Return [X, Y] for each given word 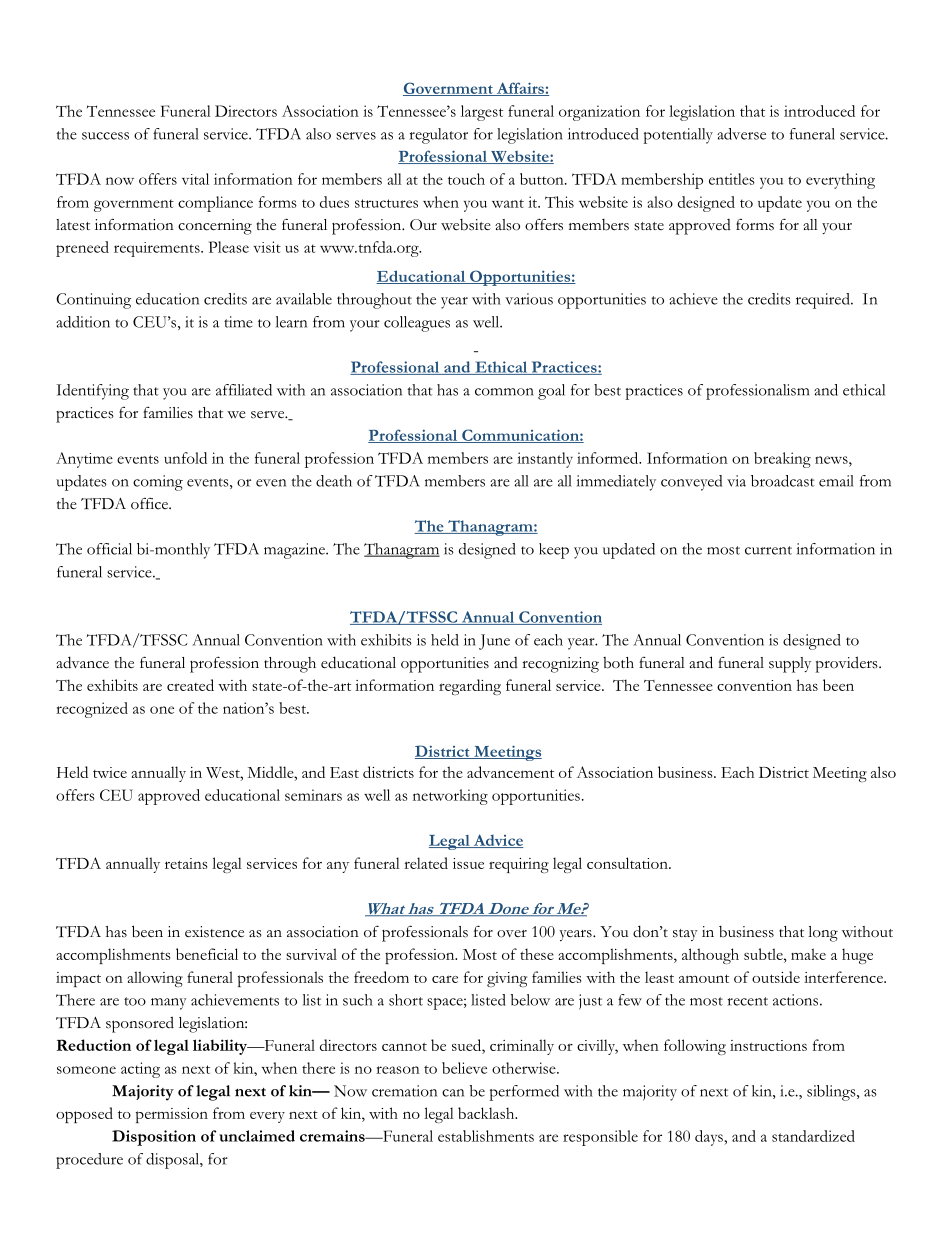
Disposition [154, 1138]
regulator [438, 136]
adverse [741, 134]
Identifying [92, 392]
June [494, 642]
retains [186, 863]
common [504, 392]
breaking [782, 460]
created [190, 685]
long [823, 934]
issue [468, 863]
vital [195, 179]
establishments [486, 1136]
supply [790, 665]
